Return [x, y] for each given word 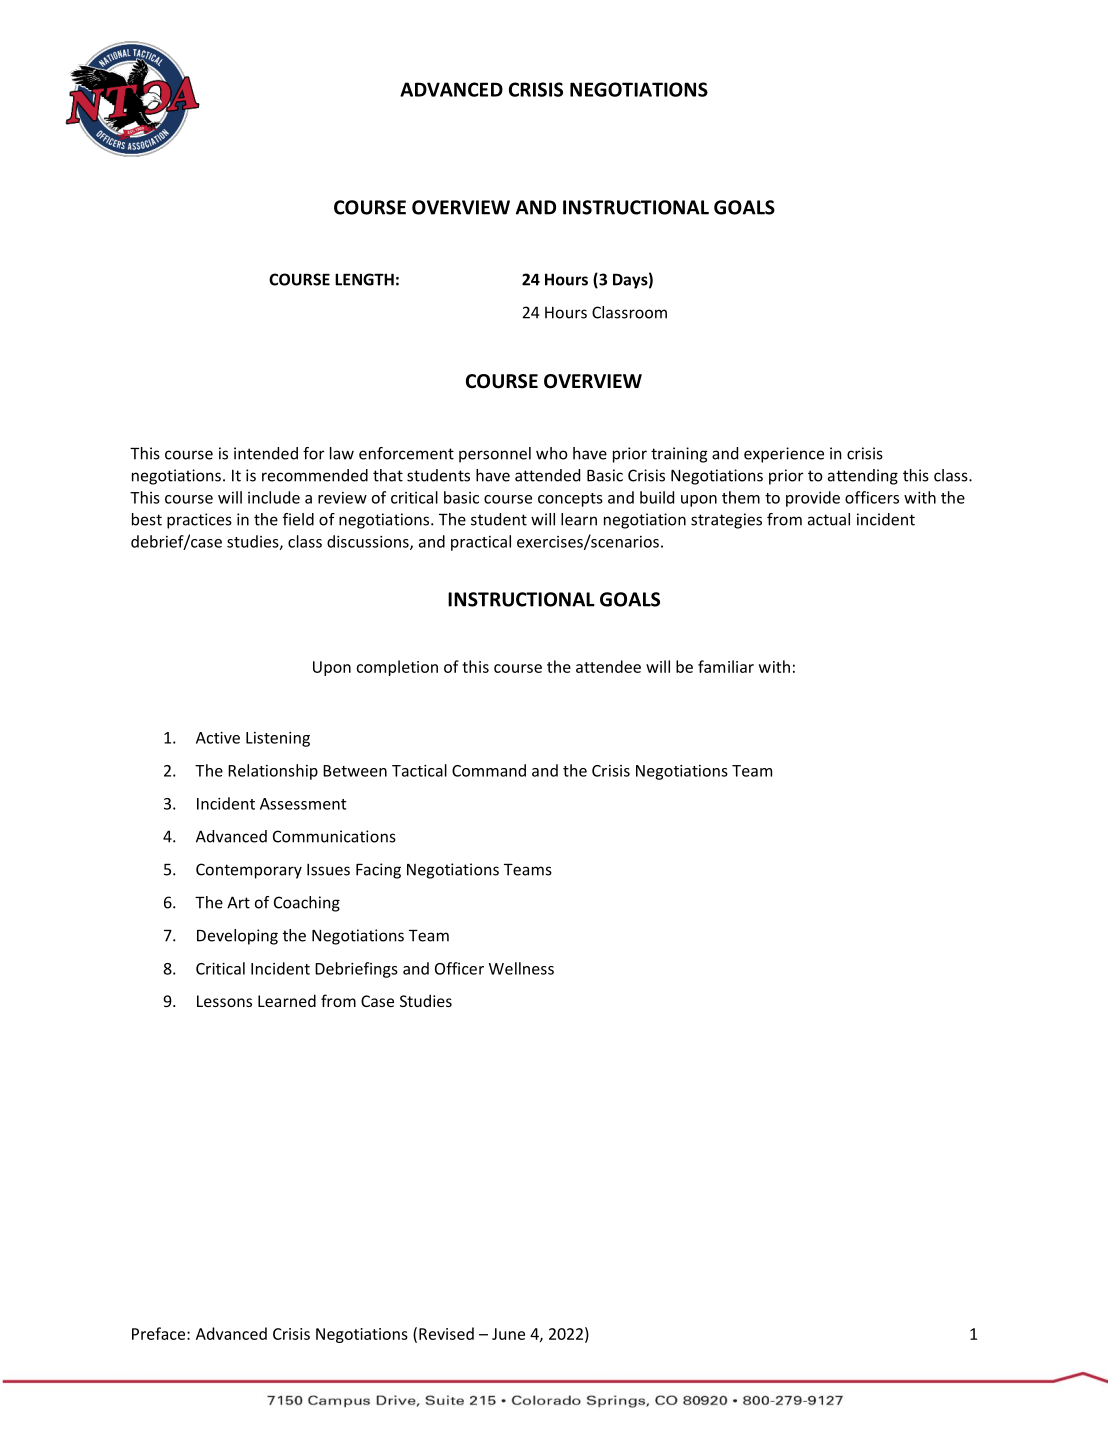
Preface [160, 1333]
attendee [608, 666]
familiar [726, 666]
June [508, 1334]
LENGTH [364, 279]
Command [489, 770]
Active [218, 737]
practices [199, 521]
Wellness [521, 968]
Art [238, 902]
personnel [495, 455]
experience [784, 455]
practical [481, 543]
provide [813, 499]
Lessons [224, 1001]
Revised [446, 1333]
